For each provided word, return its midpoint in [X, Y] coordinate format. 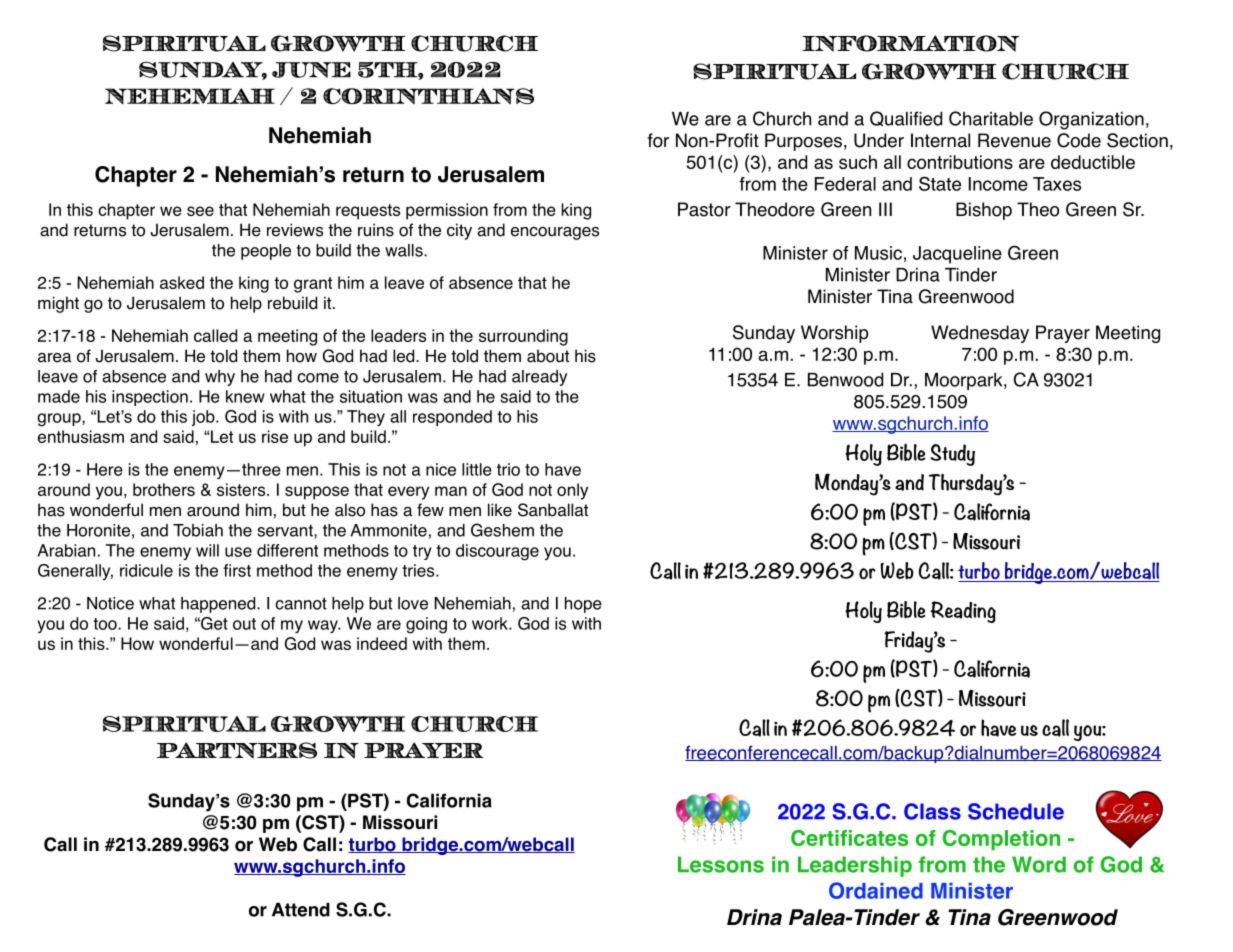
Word [1039, 864]
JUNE [311, 70]
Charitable [991, 118]
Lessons [721, 864]
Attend [301, 910]
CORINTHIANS [428, 96]
